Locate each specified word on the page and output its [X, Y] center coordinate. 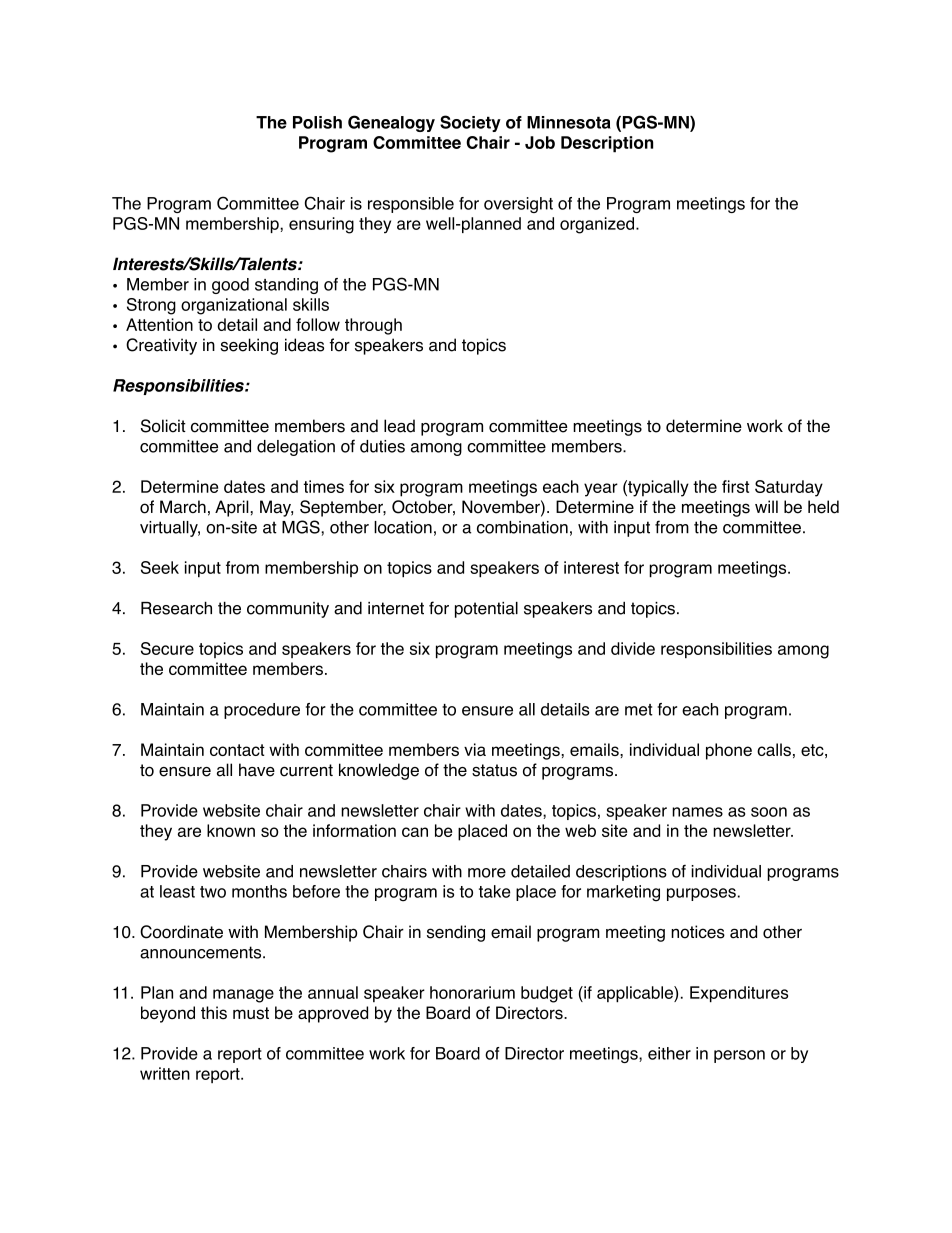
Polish [317, 122]
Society [470, 123]
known [231, 830]
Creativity [161, 346]
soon [769, 812]
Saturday [789, 488]
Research [176, 608]
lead [399, 426]
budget [547, 994]
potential [486, 610]
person [739, 1056]
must [251, 1013]
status [494, 770]
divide [633, 648]
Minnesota [569, 122]
